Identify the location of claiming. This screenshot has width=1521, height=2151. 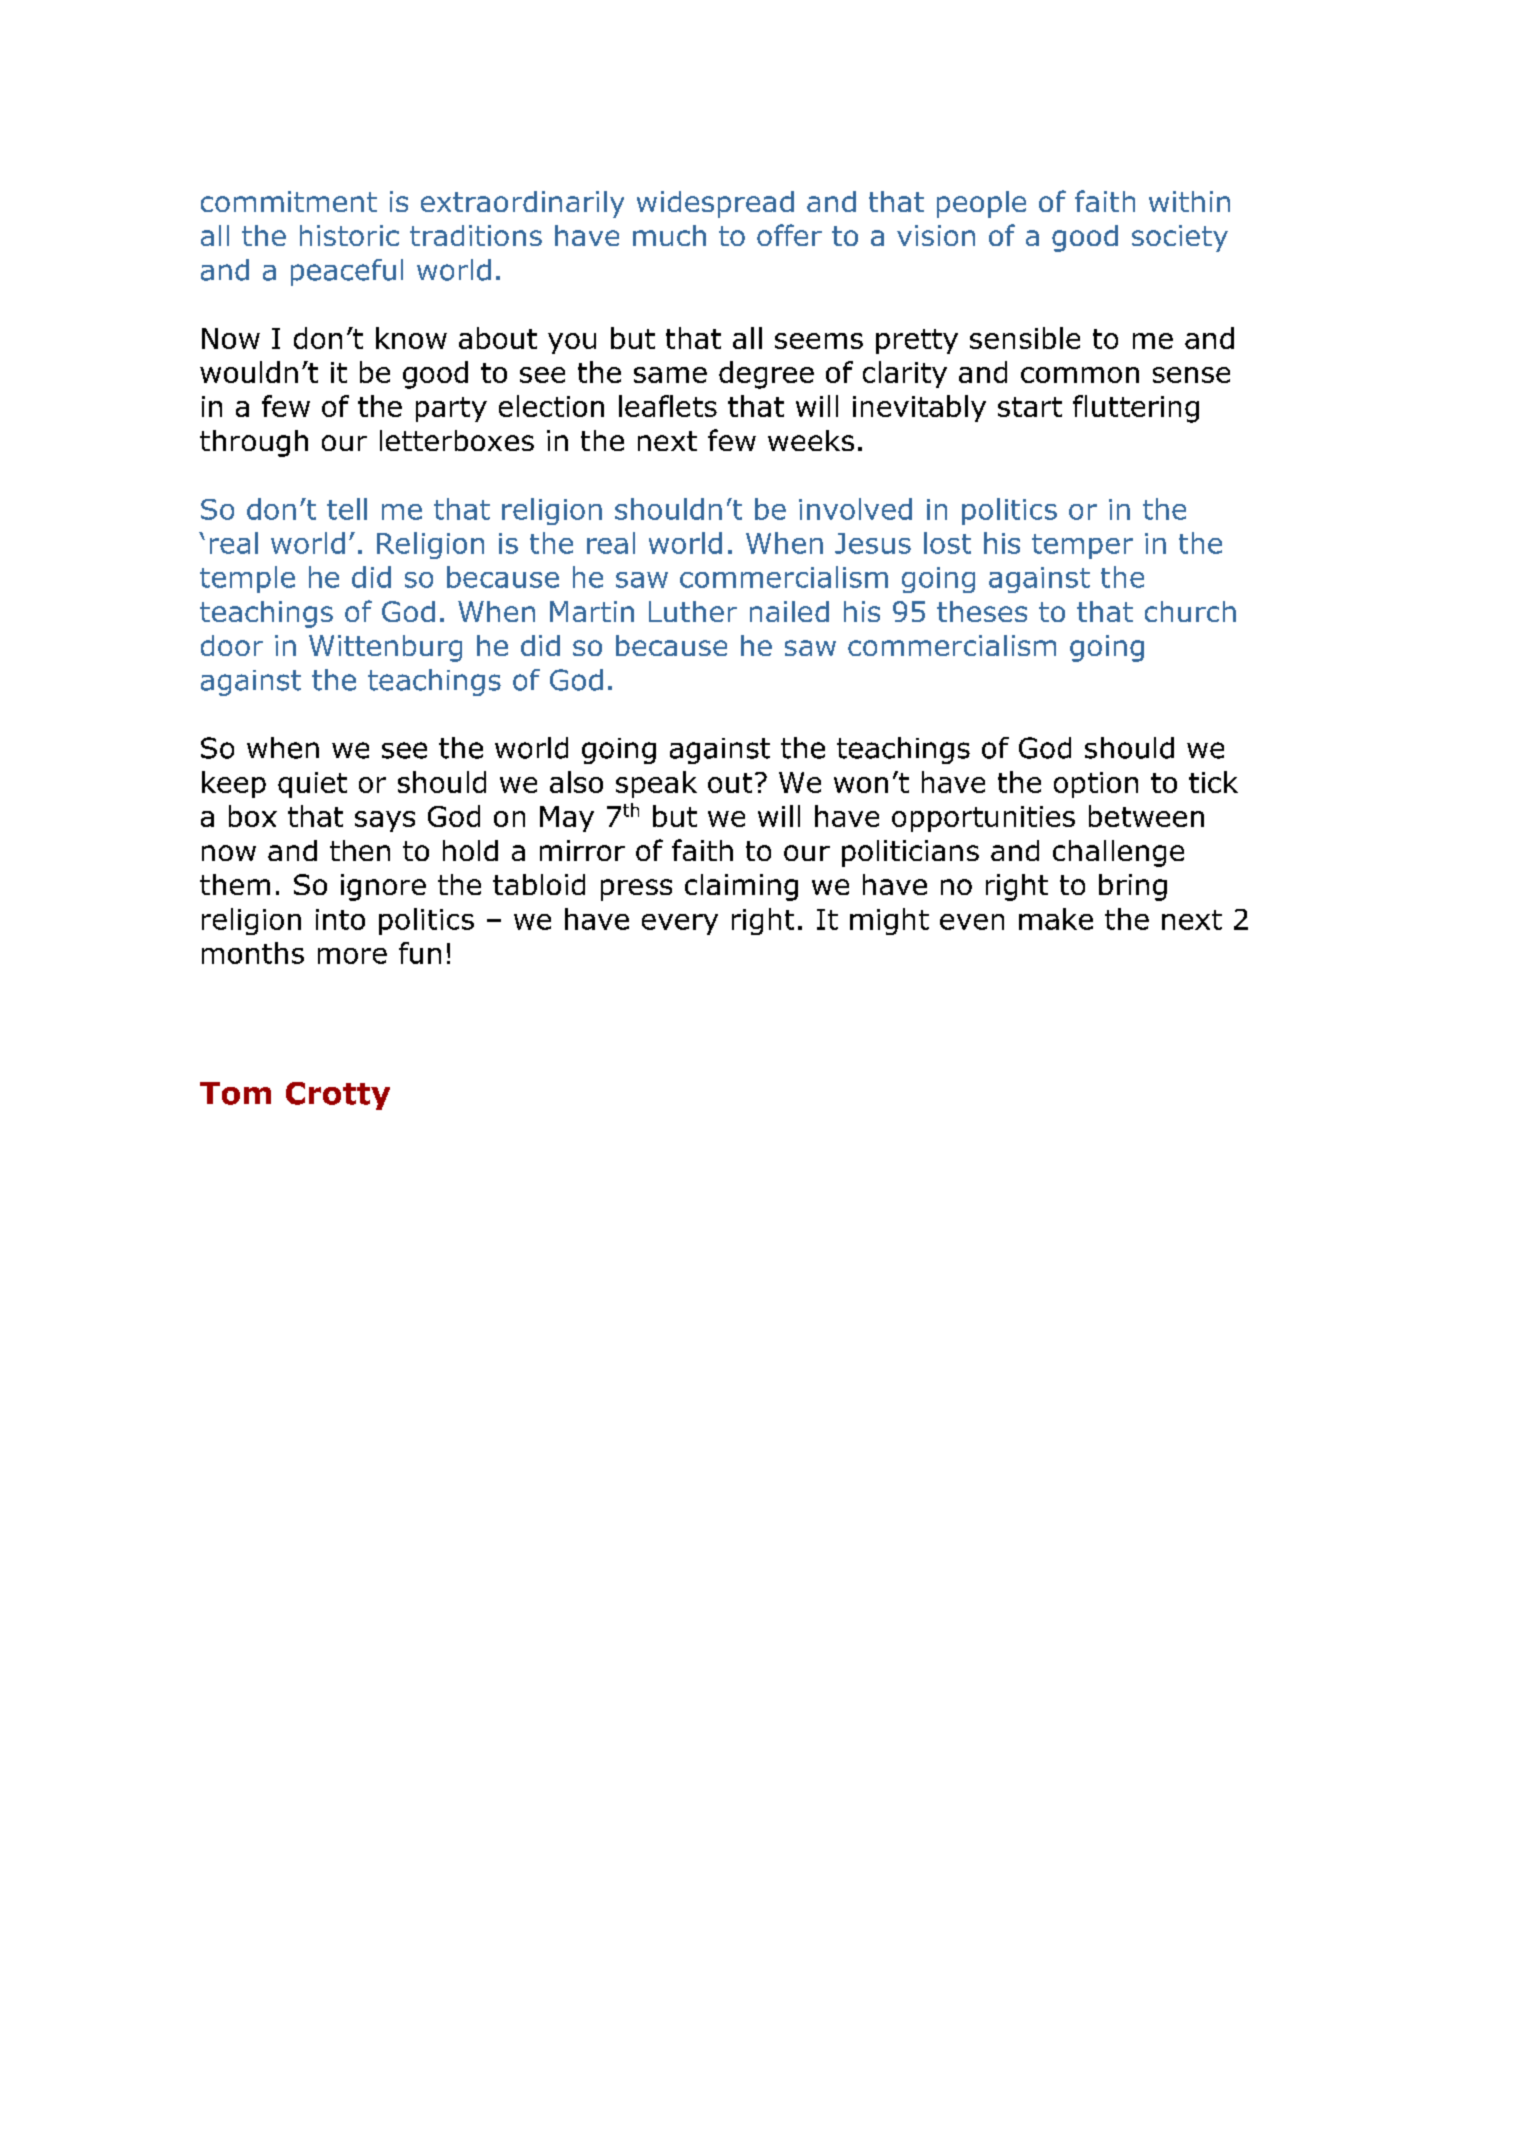
(741, 887).
